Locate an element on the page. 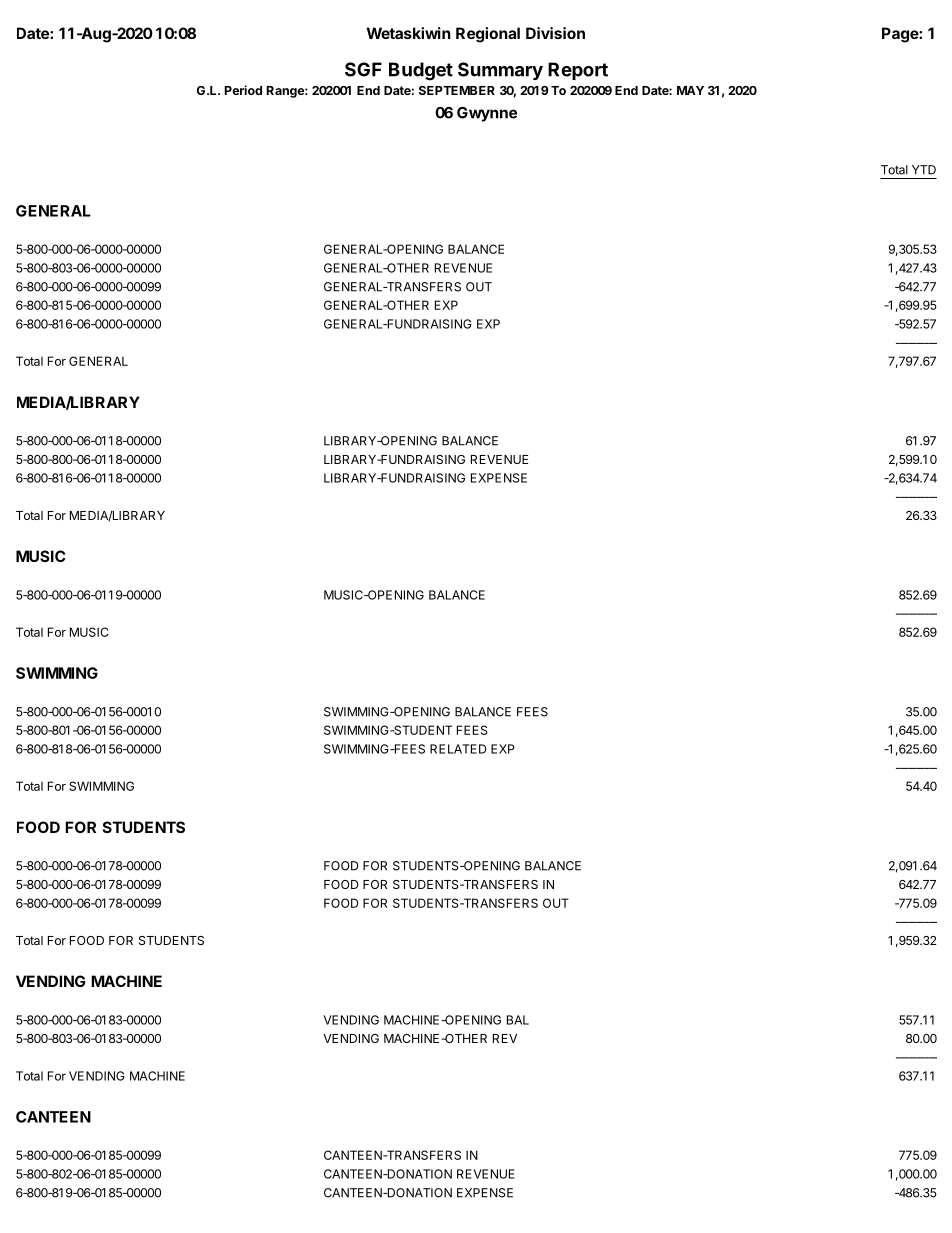 The height and width of the document is (1233, 952). MAY is located at coordinates (690, 90).
